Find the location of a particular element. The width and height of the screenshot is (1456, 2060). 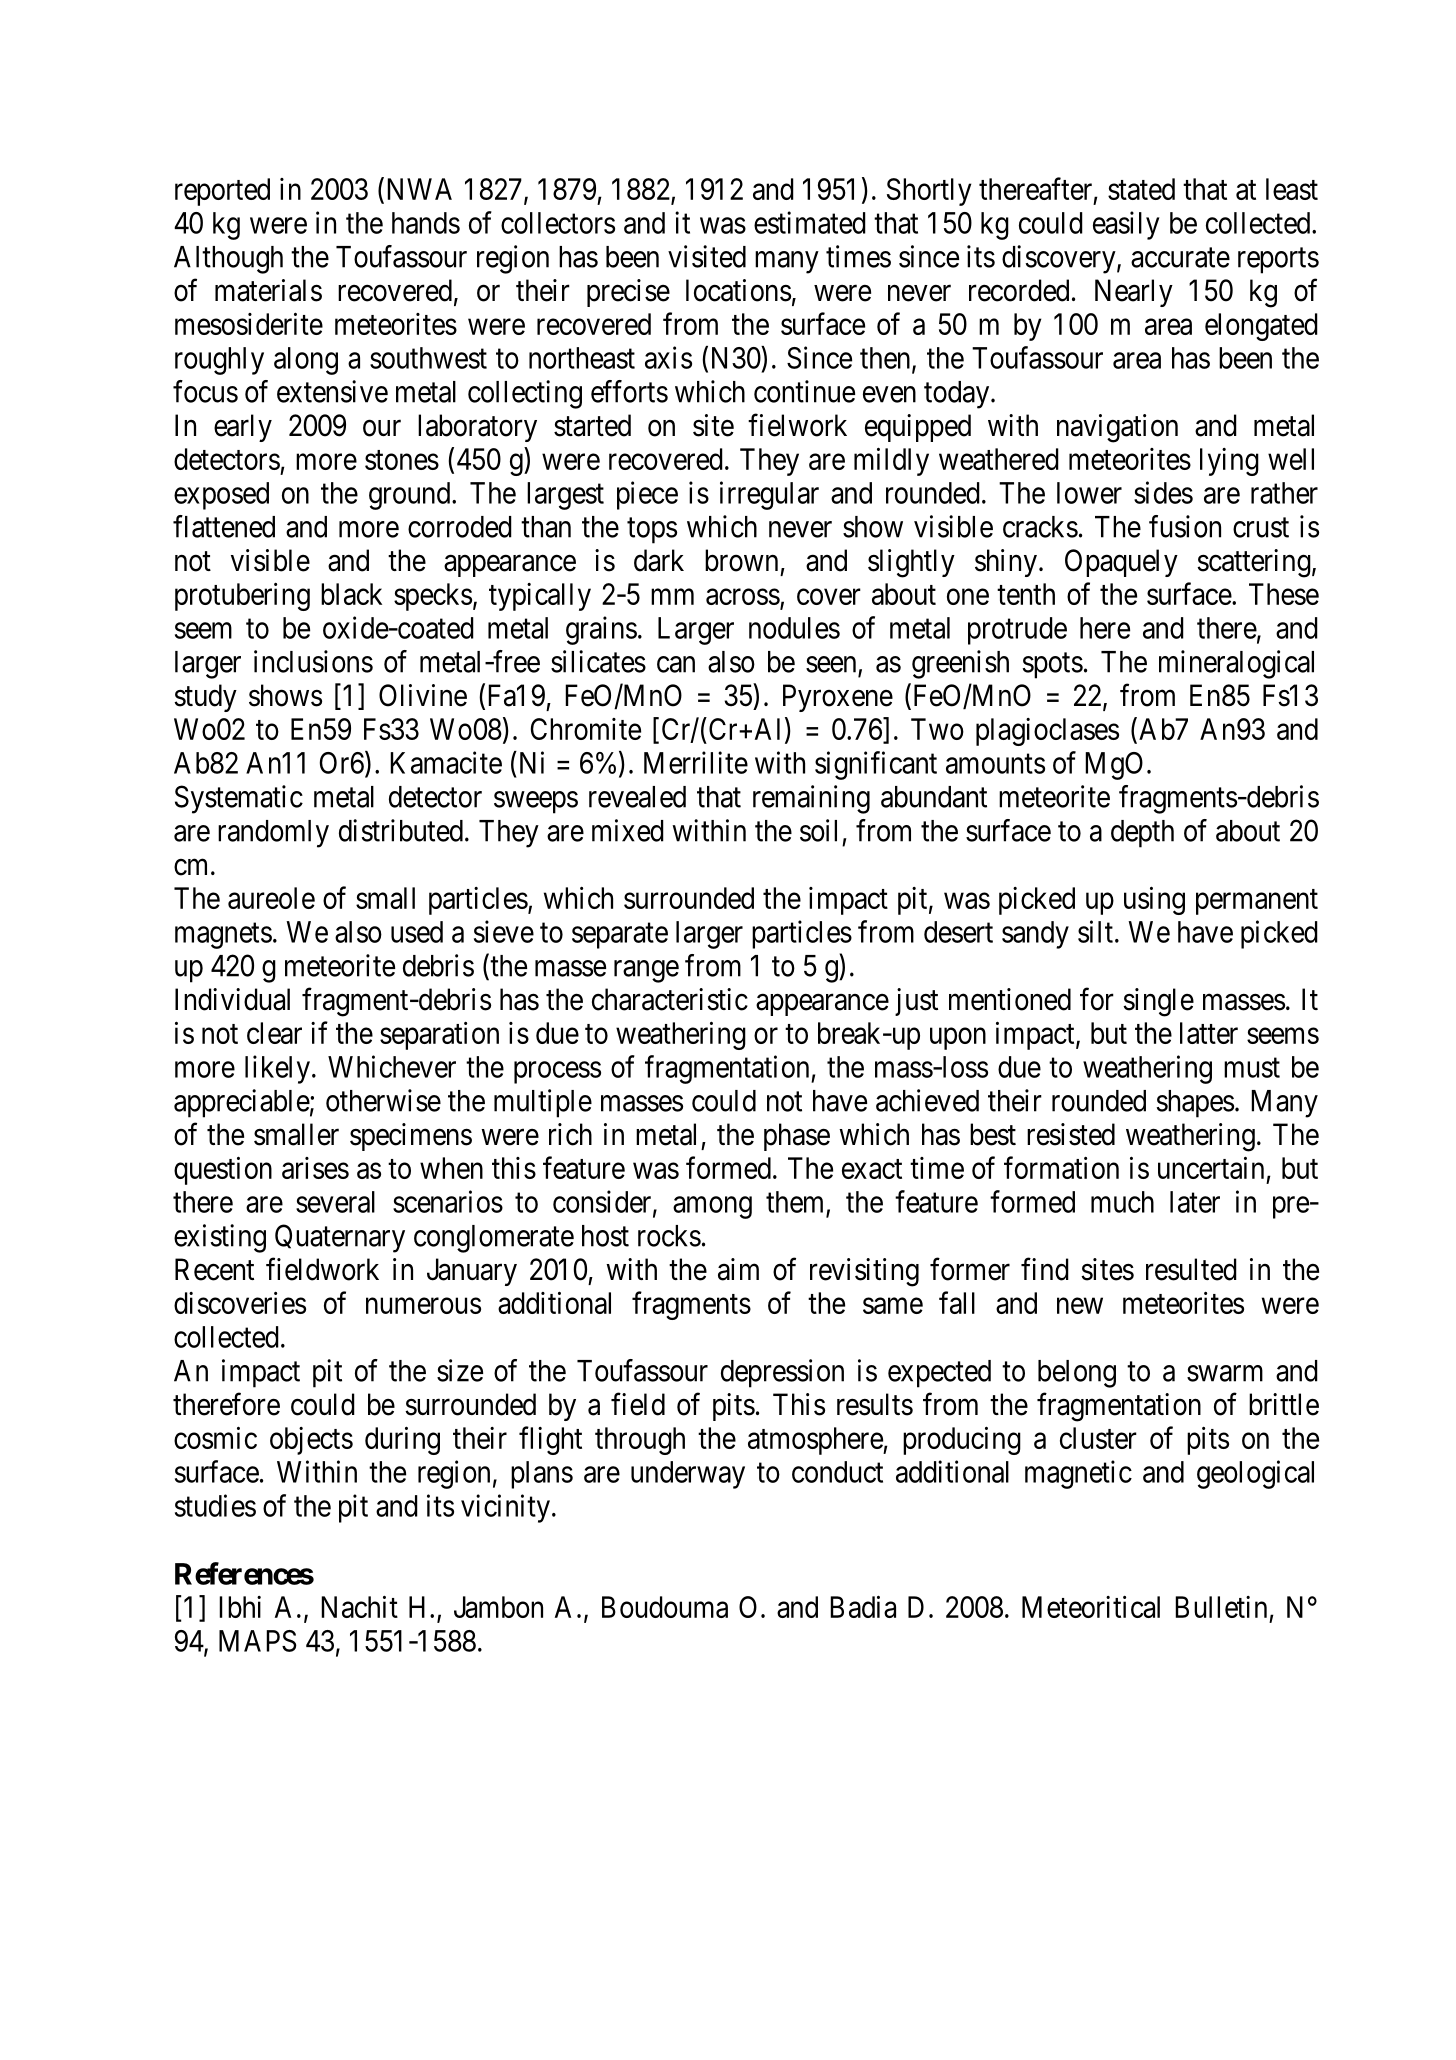

estimated is located at coordinates (810, 222).
